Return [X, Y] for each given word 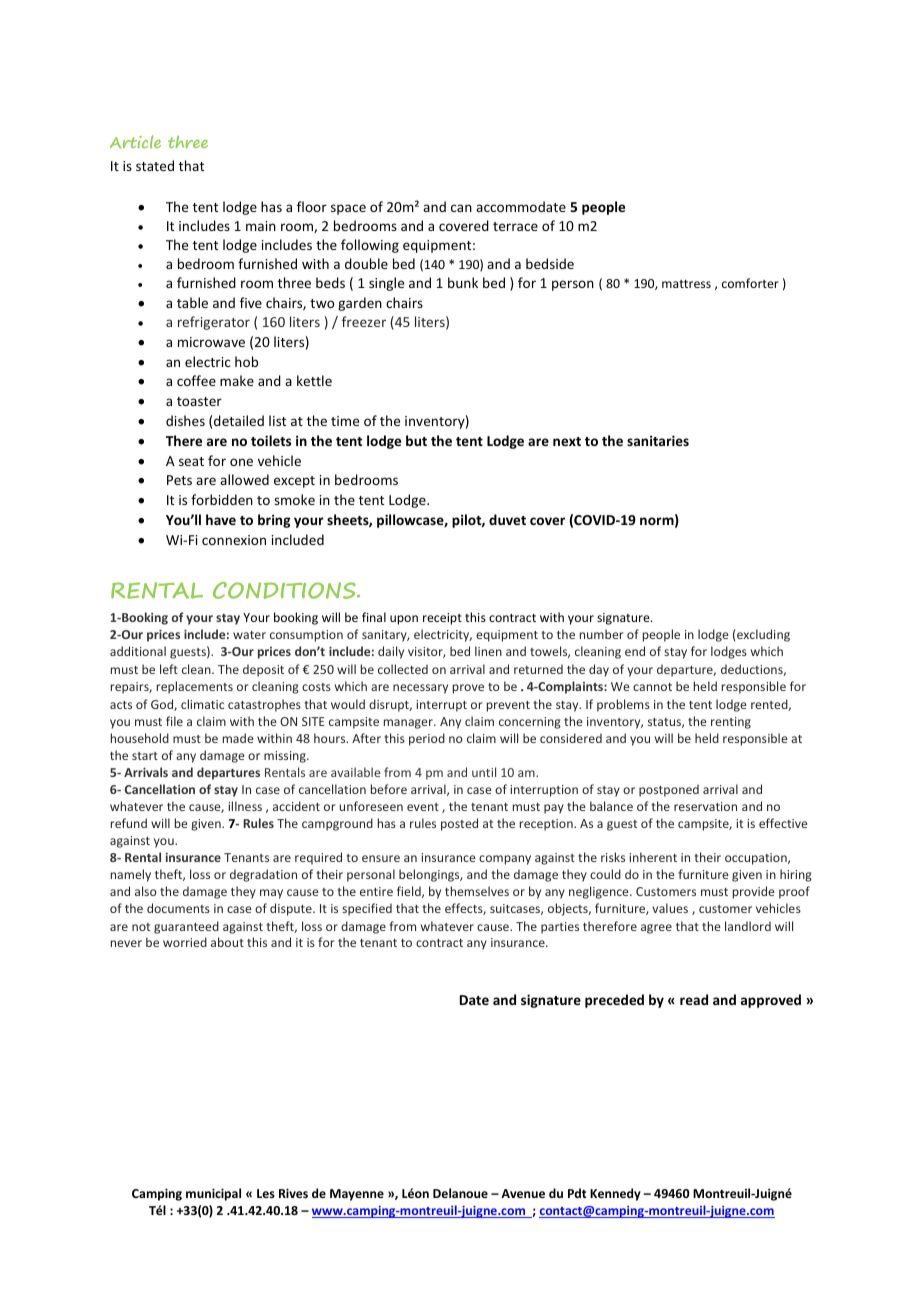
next [567, 441]
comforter [750, 283]
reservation [705, 806]
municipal [213, 1194]
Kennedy [615, 1194]
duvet [507, 519]
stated [155, 165]
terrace [515, 226]
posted [459, 824]
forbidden [222, 499]
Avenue [523, 1193]
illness [245, 806]
